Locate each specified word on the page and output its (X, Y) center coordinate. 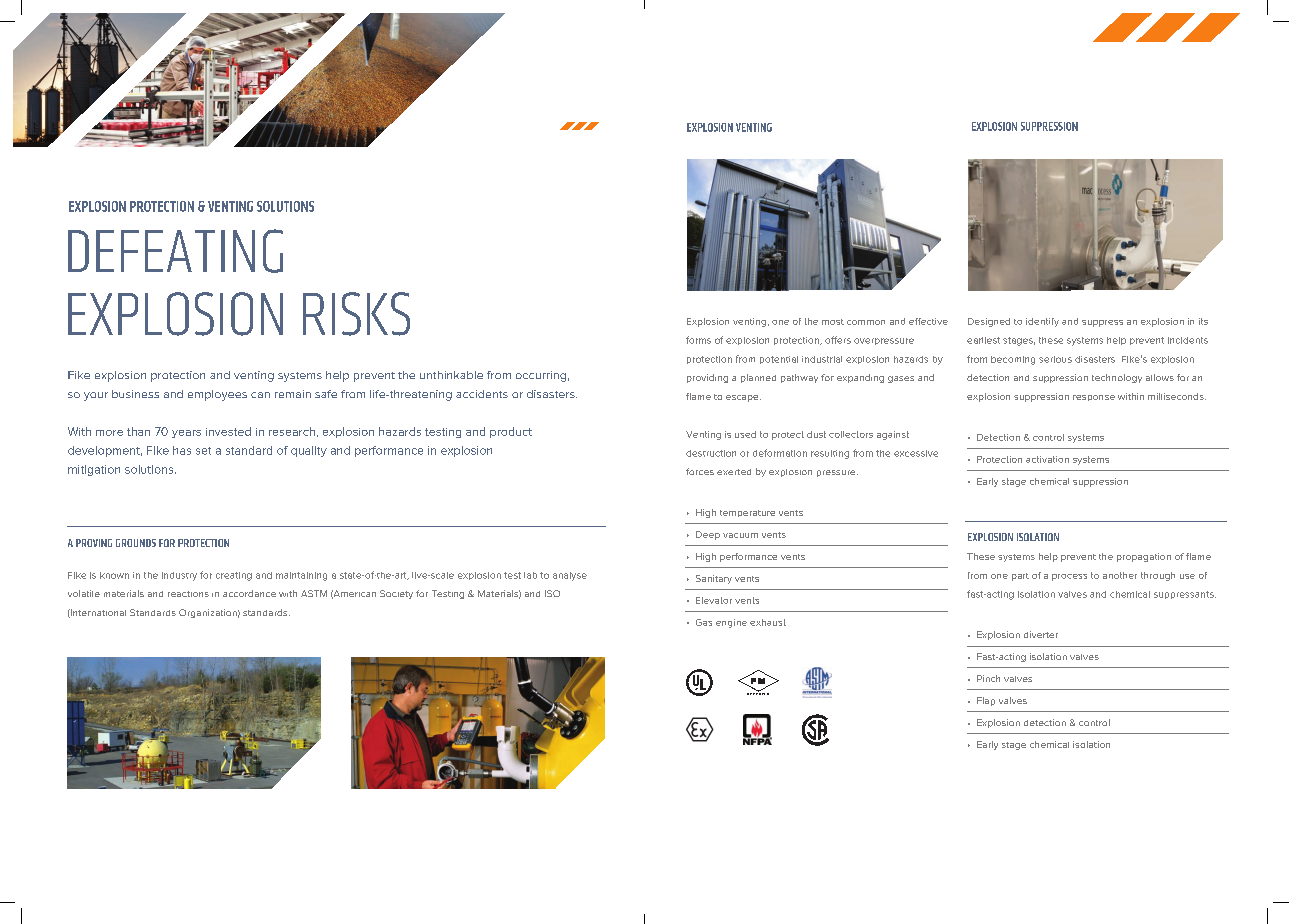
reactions (188, 594)
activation (1047, 459)
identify (1042, 322)
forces (700, 471)
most (833, 322)
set (203, 451)
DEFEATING (175, 251)
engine (731, 623)
